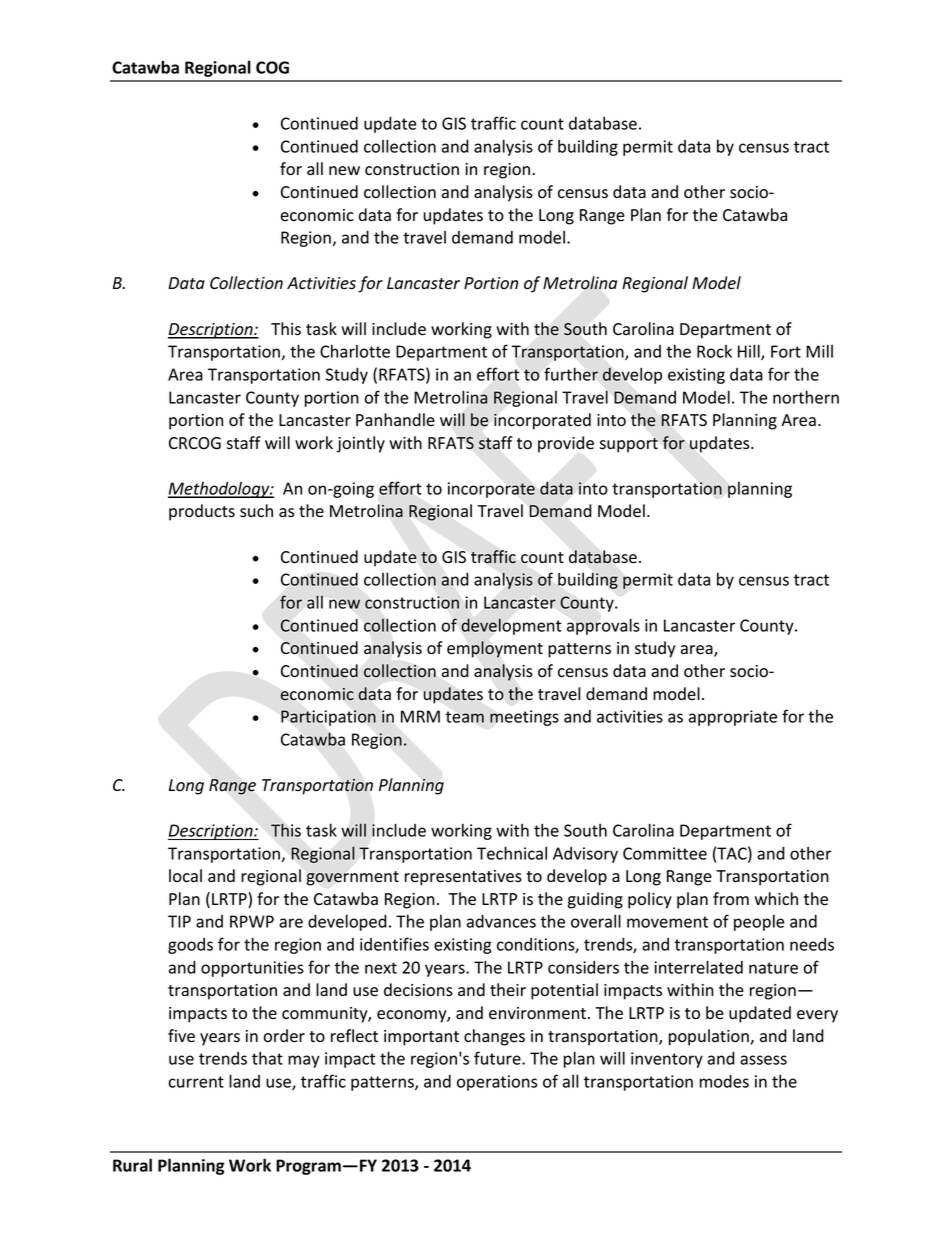  What do you see at coordinates (185, 876) in the screenshot?
I see `local` at bounding box center [185, 876].
